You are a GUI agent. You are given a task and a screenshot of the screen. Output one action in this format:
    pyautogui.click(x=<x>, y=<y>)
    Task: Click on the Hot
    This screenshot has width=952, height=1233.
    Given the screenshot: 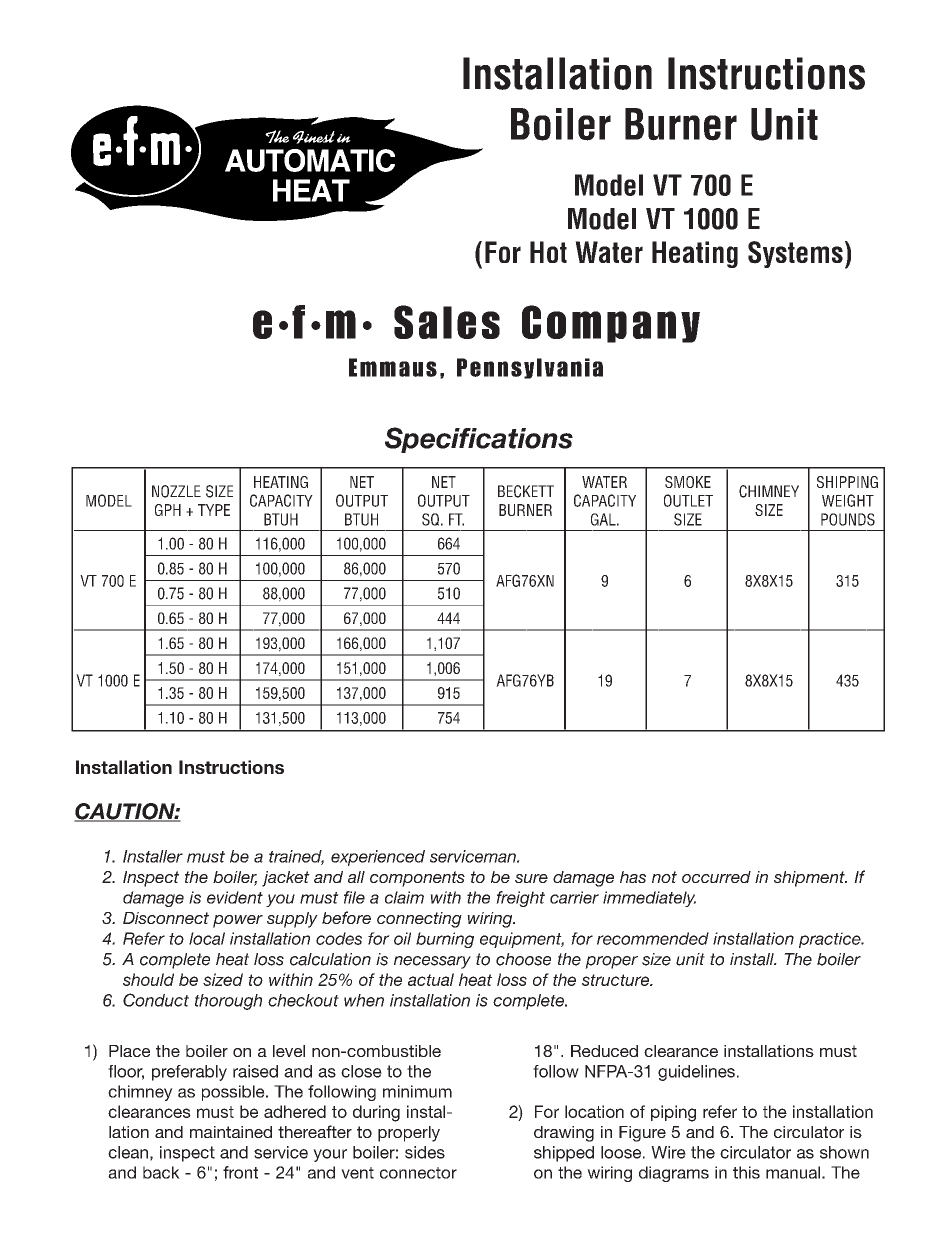 What is the action you would take?
    pyautogui.click(x=548, y=252)
